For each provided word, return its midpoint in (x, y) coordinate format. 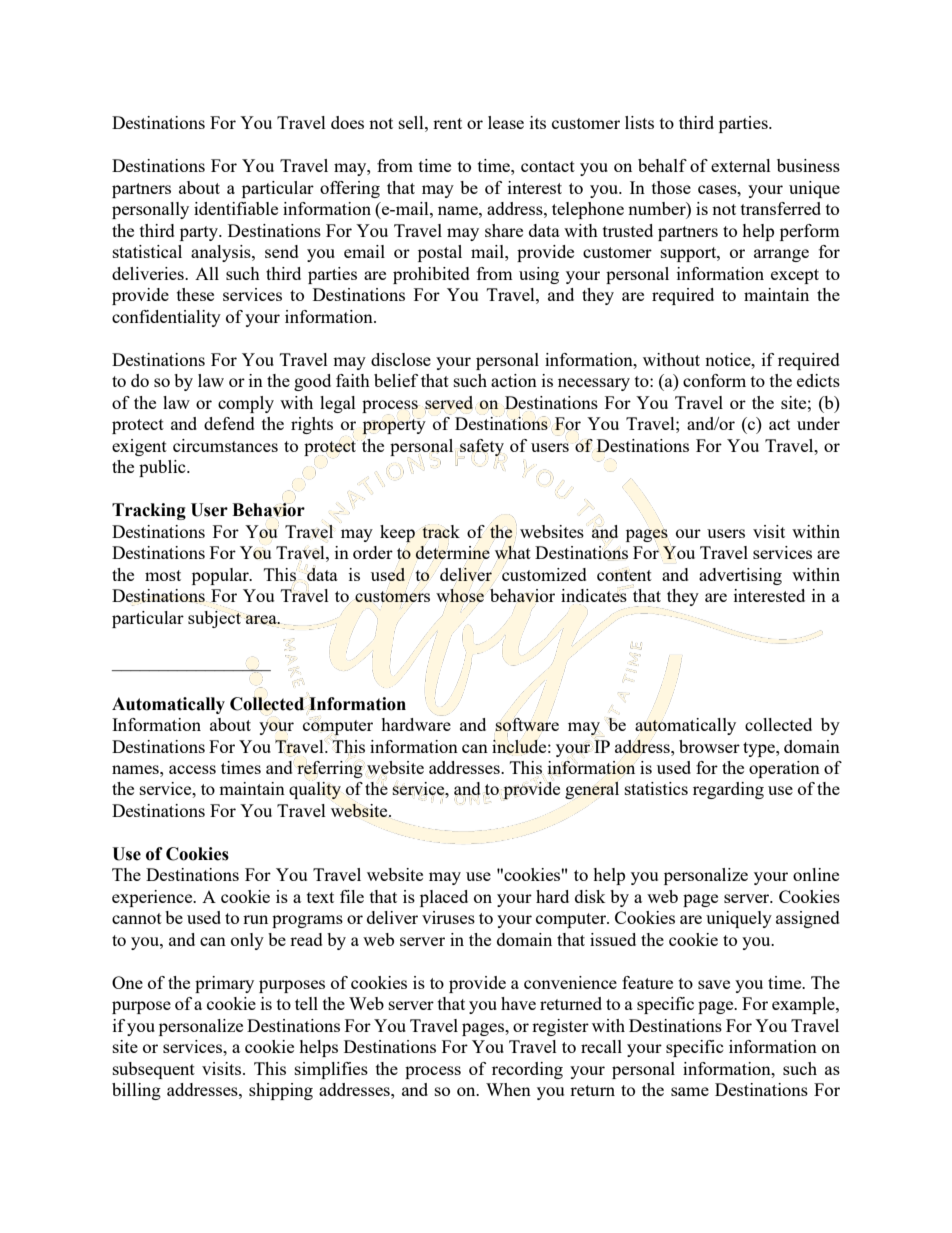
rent (447, 123)
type (760, 749)
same (690, 1091)
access (192, 769)
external (741, 165)
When (508, 1089)
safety (482, 448)
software (527, 726)
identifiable (236, 208)
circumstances (225, 445)
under (818, 423)
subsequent (154, 1070)
